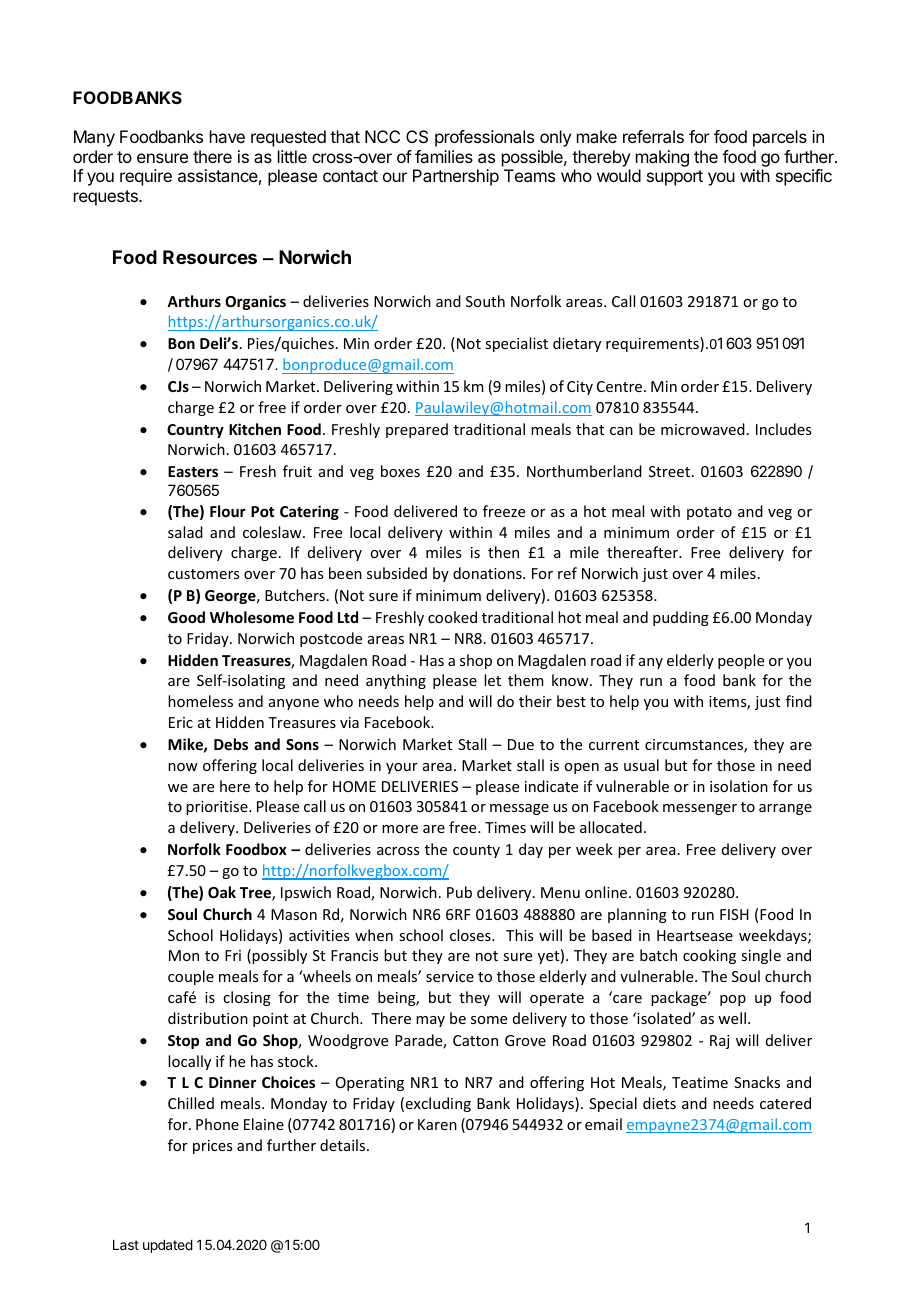 The width and height of the screenshot is (924, 1308). Describe the element at coordinates (492, 680) in the screenshot. I see `let` at that location.
